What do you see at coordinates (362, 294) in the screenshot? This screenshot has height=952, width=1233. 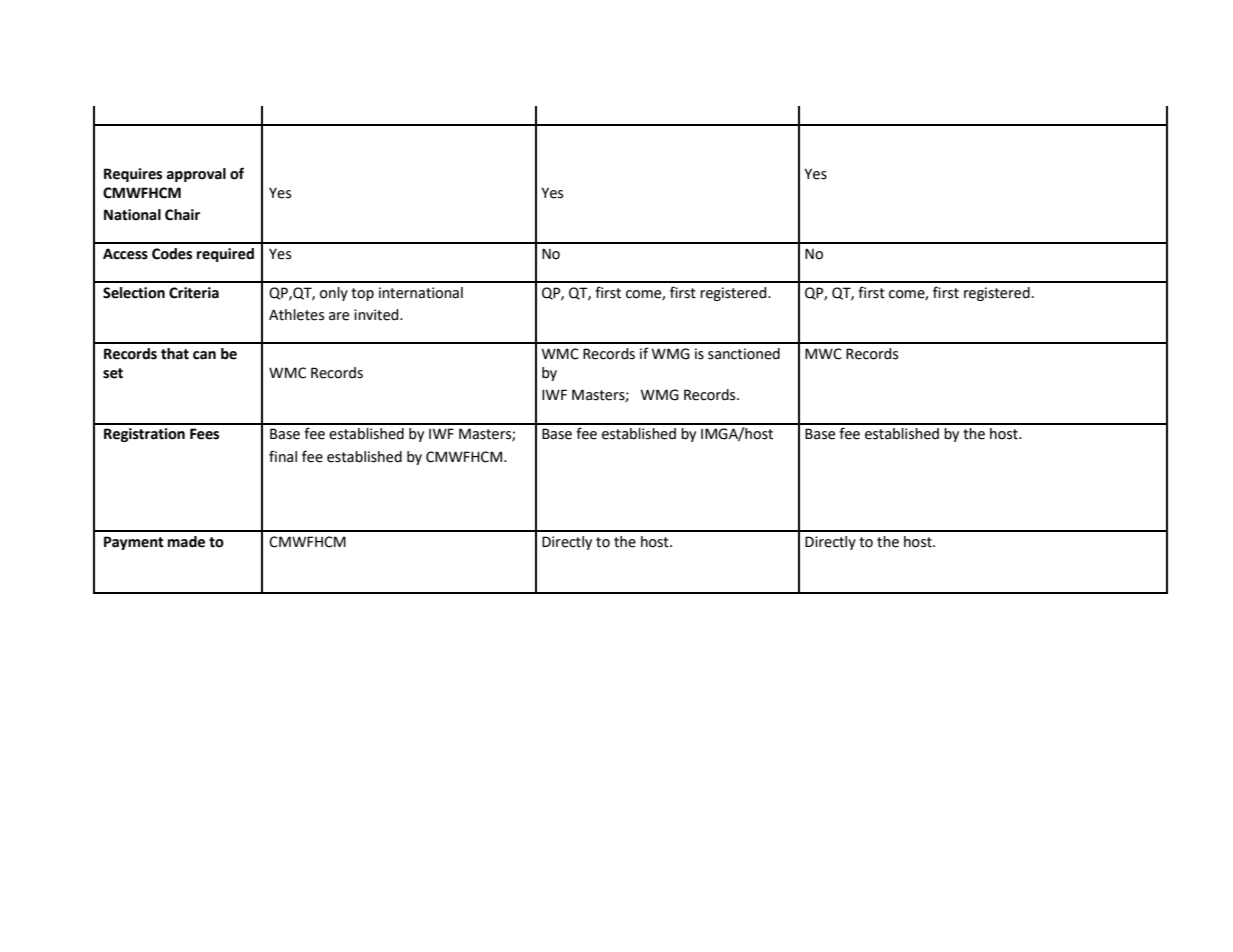 I see `top` at bounding box center [362, 294].
